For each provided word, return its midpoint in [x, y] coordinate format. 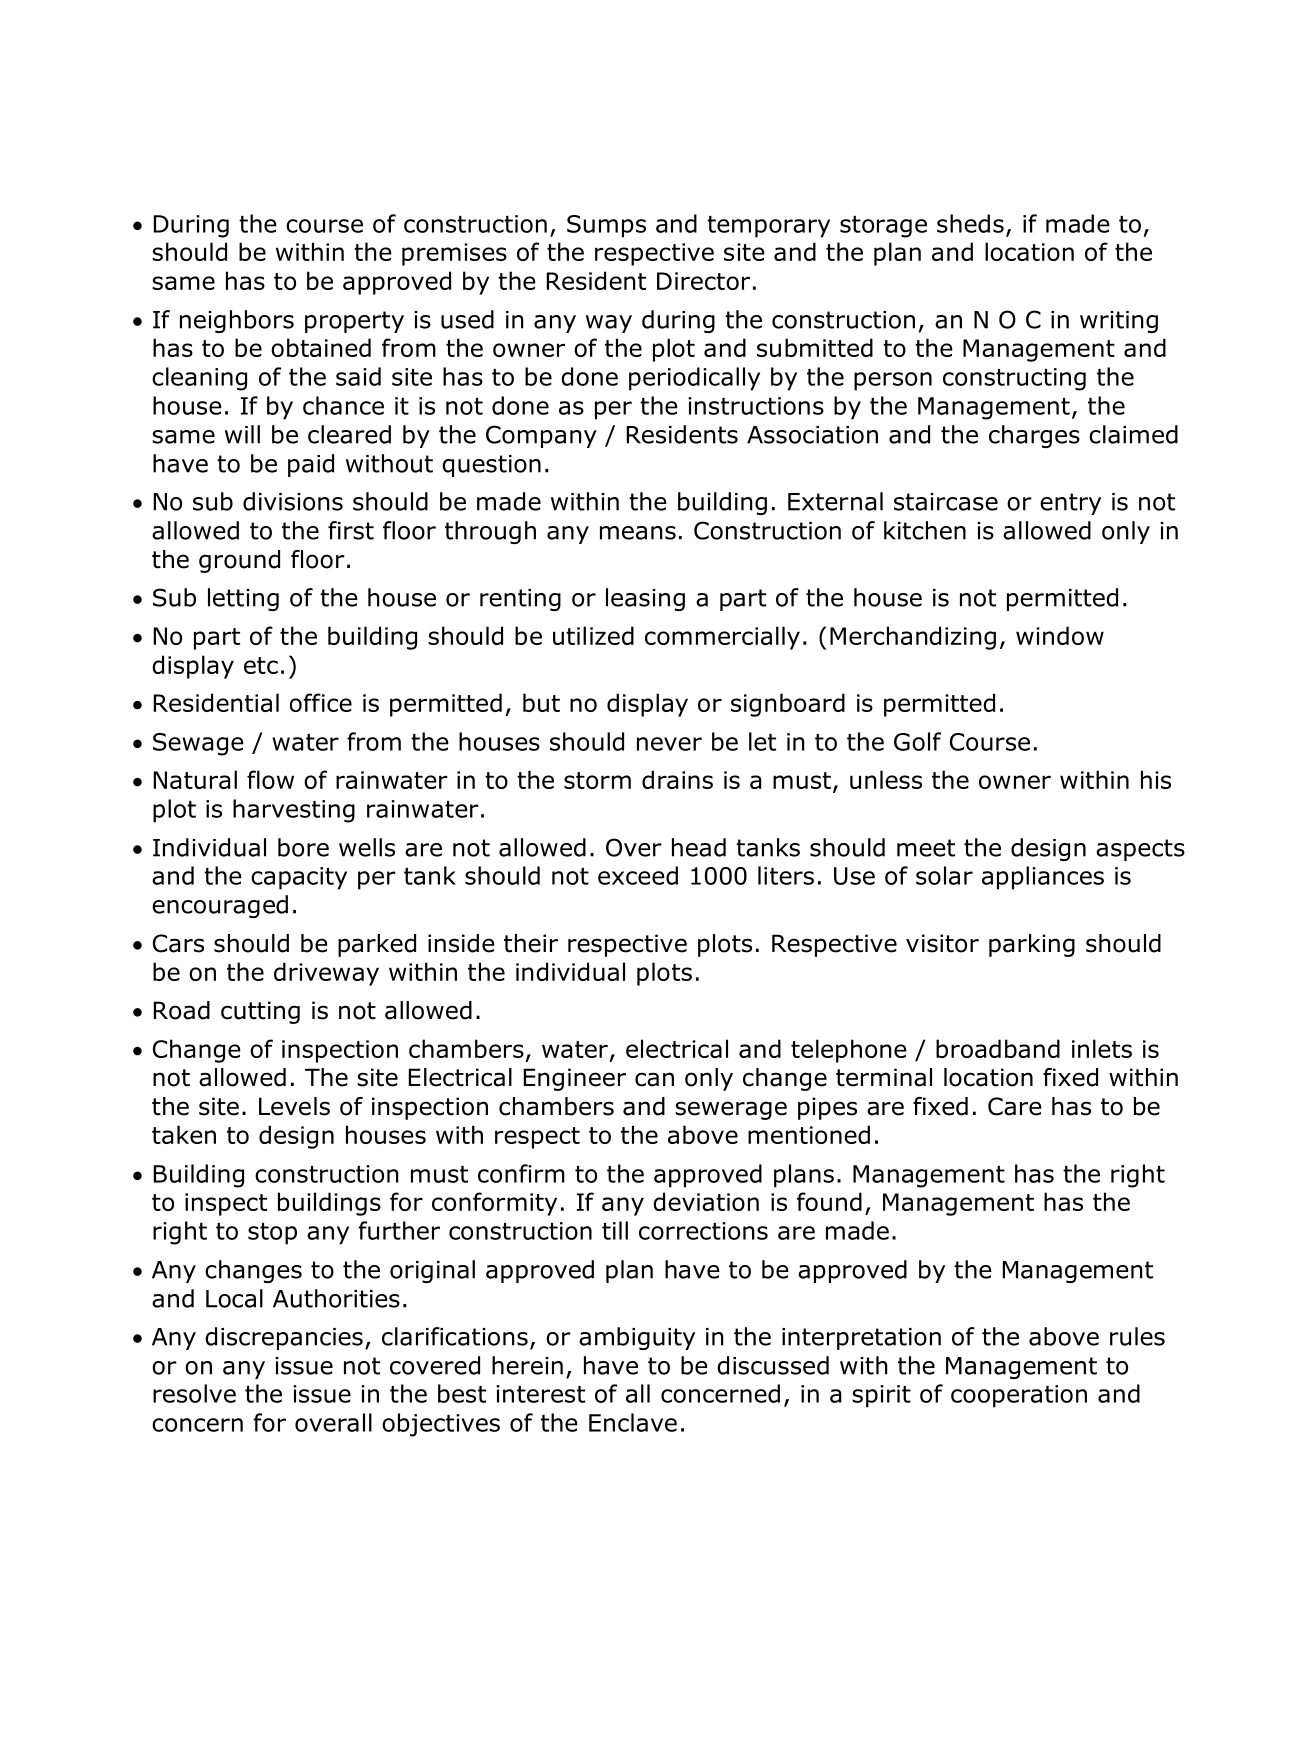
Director [703, 281]
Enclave [633, 1422]
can [654, 1079]
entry [1070, 504]
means [638, 533]
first [351, 530]
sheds [970, 223]
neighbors [237, 321]
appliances [1043, 878]
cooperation [1019, 1396]
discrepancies [284, 1338]
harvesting [294, 811]
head [699, 847]
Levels [294, 1106]
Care [1015, 1106]
